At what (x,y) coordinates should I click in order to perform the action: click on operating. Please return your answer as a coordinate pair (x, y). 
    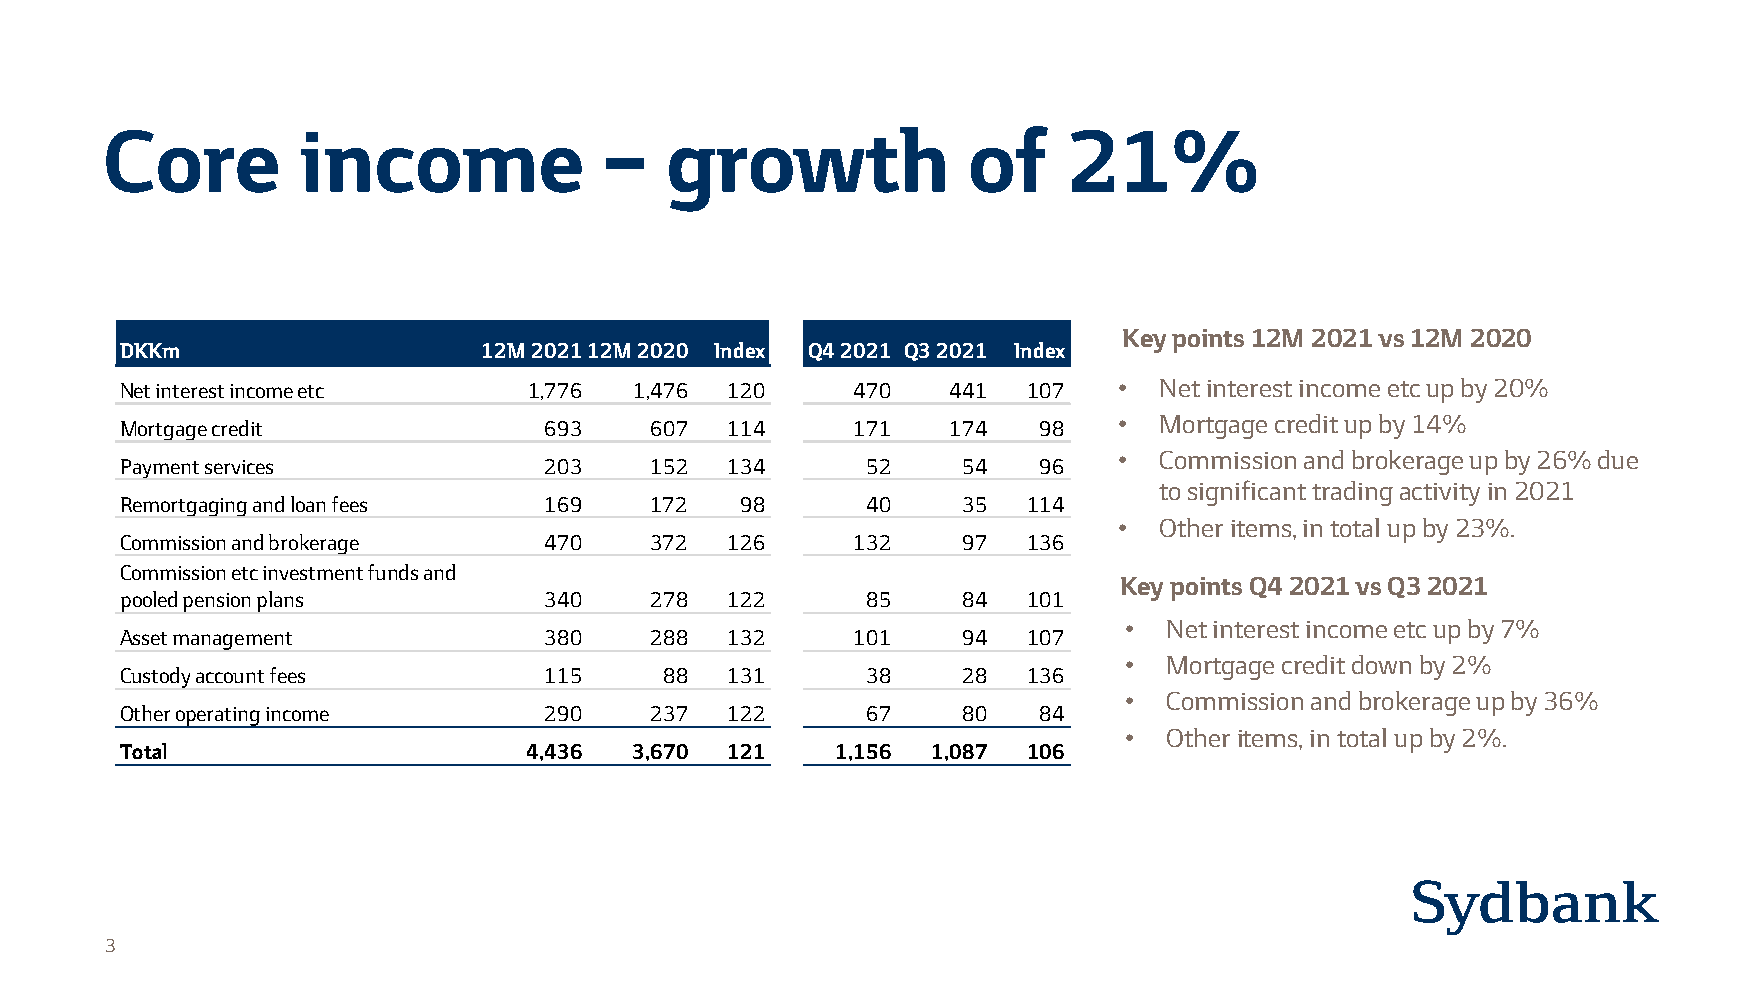
    Looking at the image, I should click on (218, 717).
